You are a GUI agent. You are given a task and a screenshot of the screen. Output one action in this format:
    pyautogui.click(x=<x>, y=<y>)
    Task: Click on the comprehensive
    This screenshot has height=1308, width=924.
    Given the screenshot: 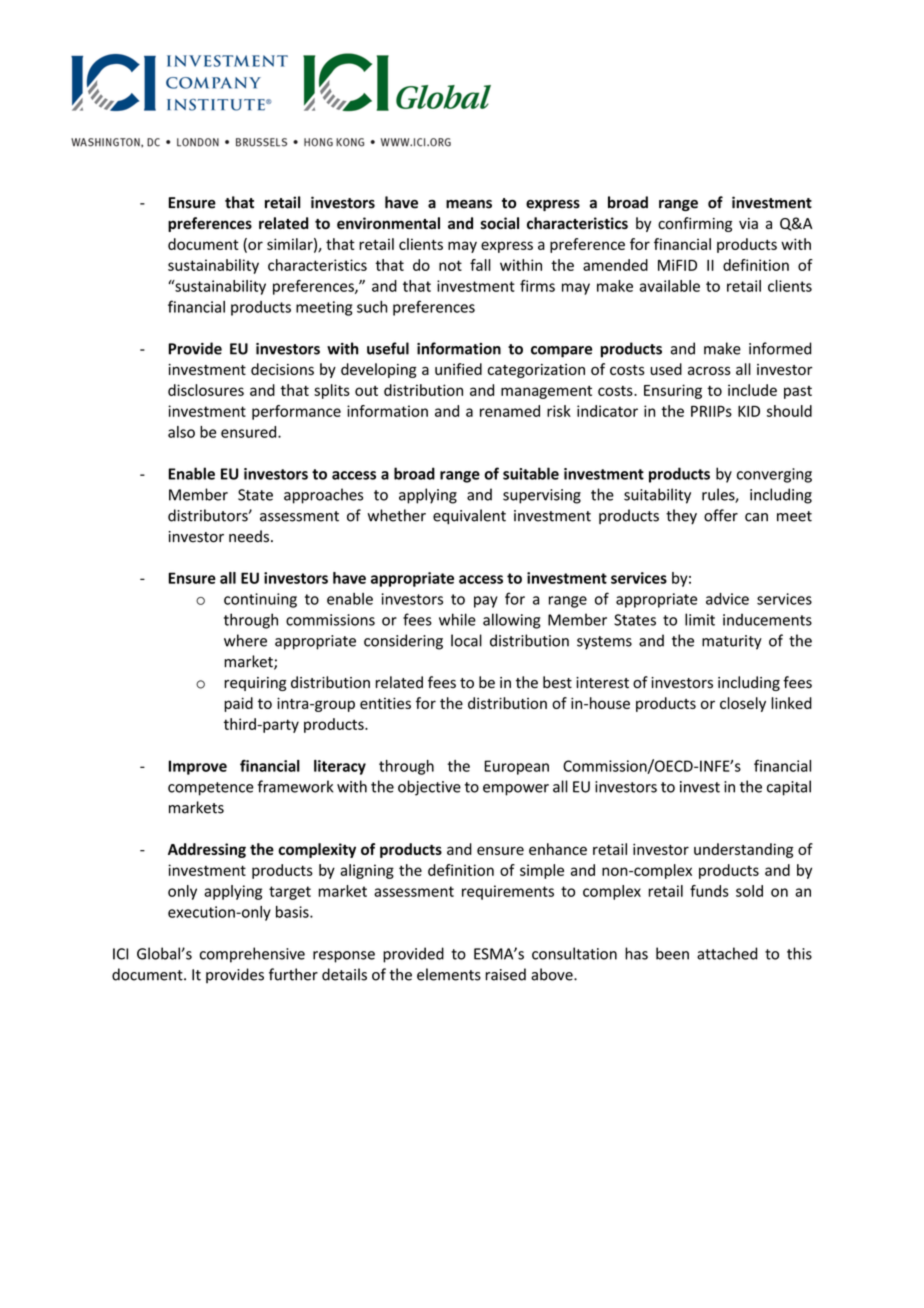 What is the action you would take?
    pyautogui.click(x=252, y=955)
